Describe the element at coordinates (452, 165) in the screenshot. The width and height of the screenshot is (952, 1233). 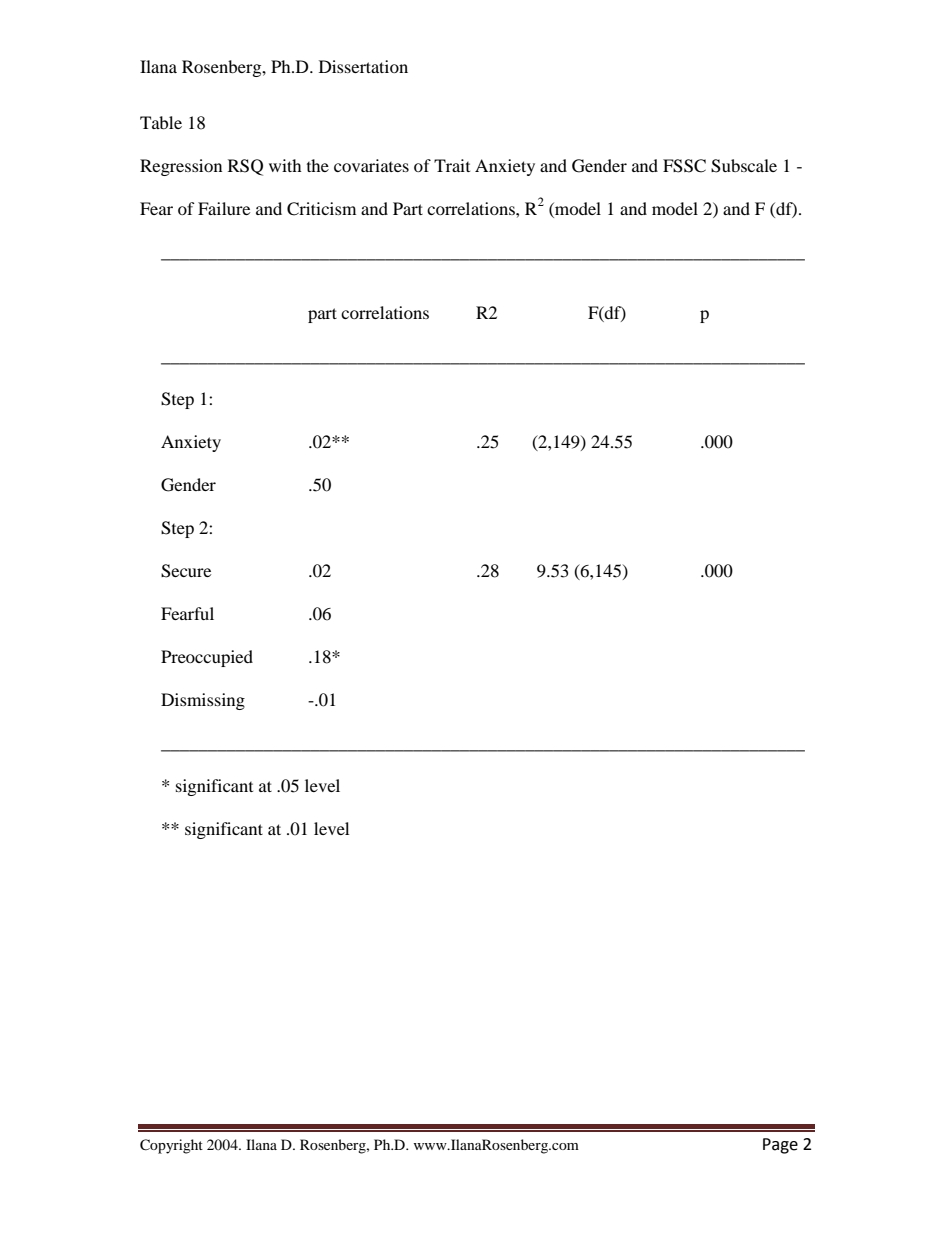
I see `Trait` at that location.
